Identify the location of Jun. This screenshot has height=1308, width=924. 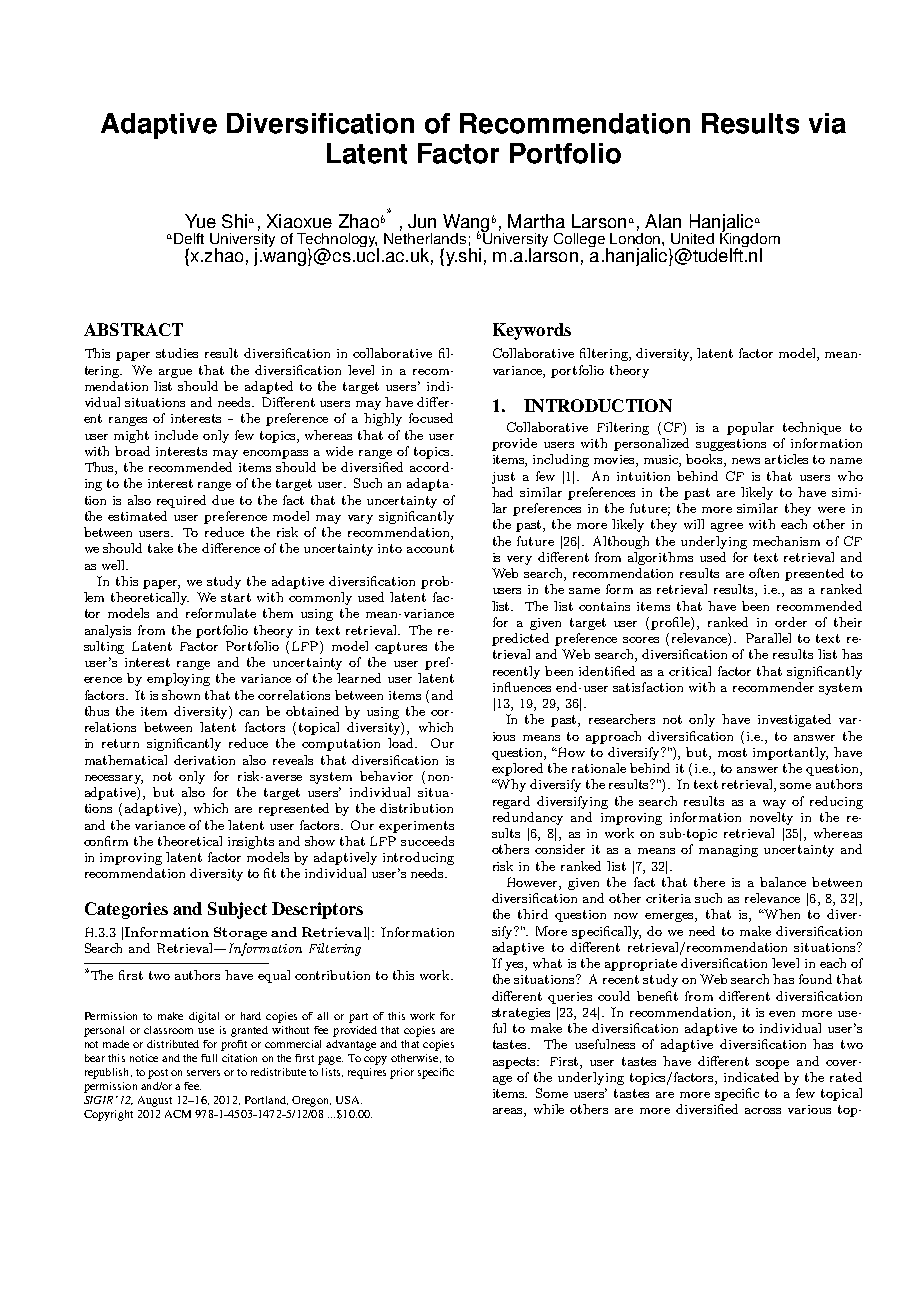
(422, 221).
